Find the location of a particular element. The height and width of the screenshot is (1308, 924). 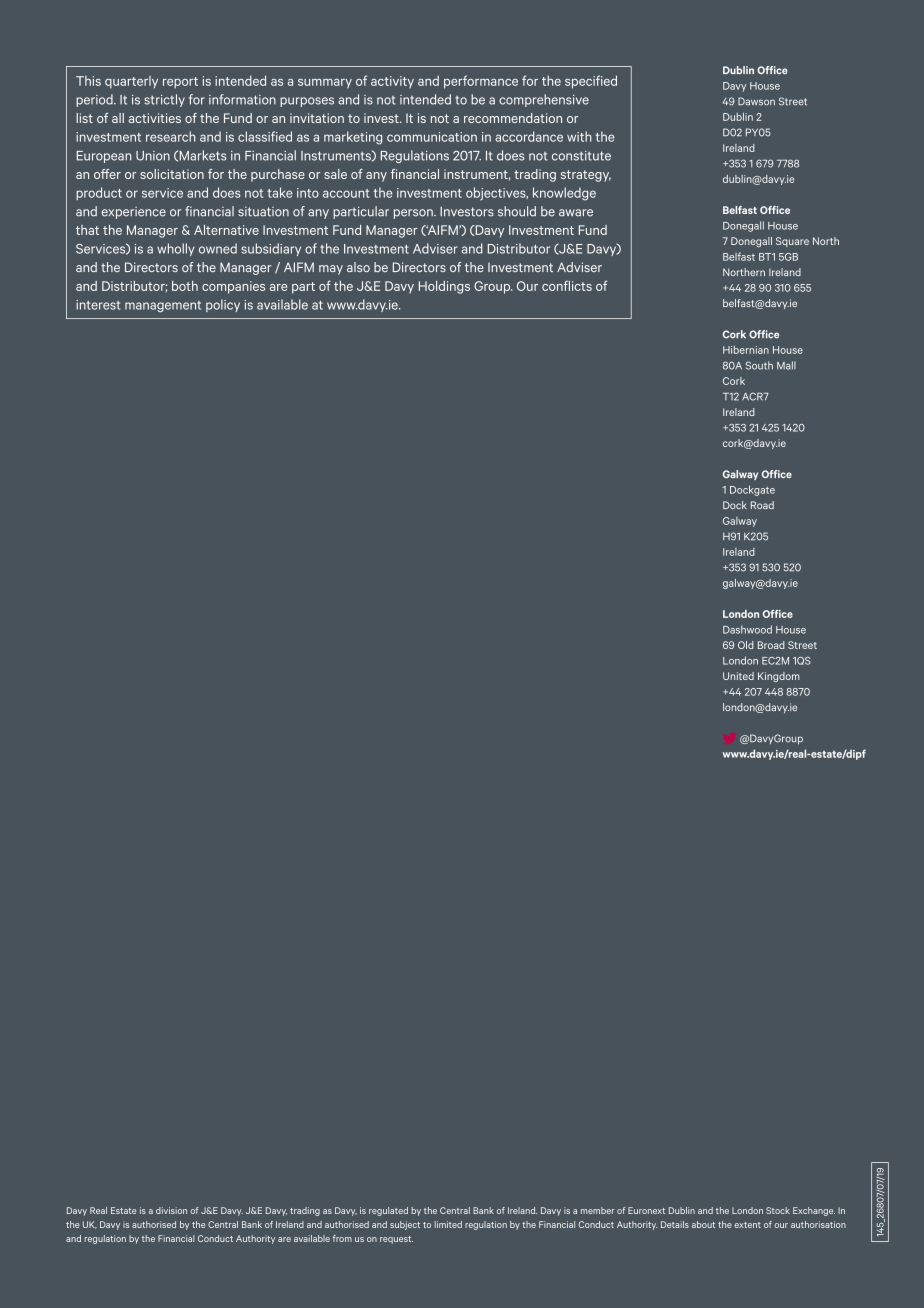

Dawson is located at coordinates (756, 101).
